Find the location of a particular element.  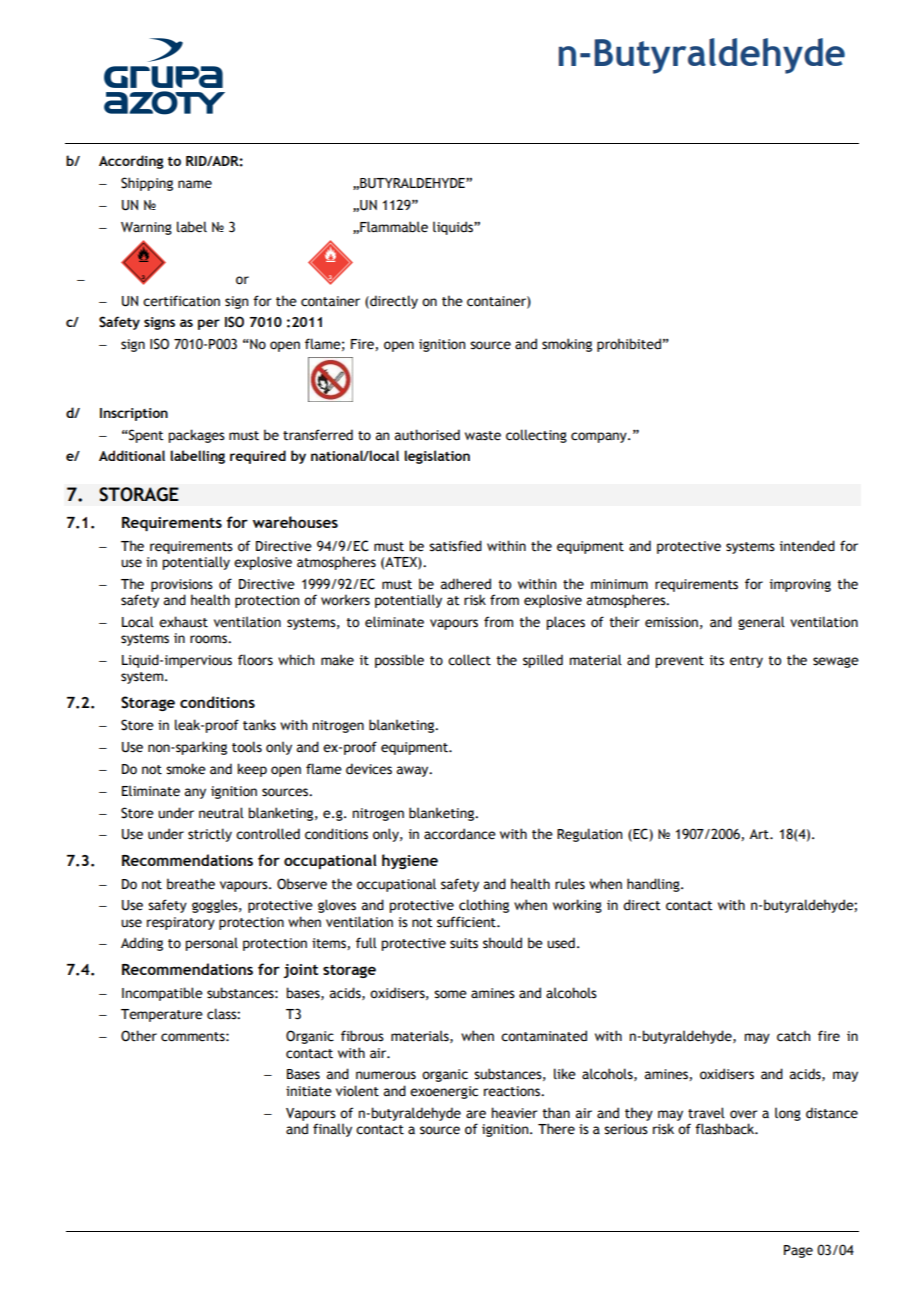

provisions is located at coordinates (182, 585).
